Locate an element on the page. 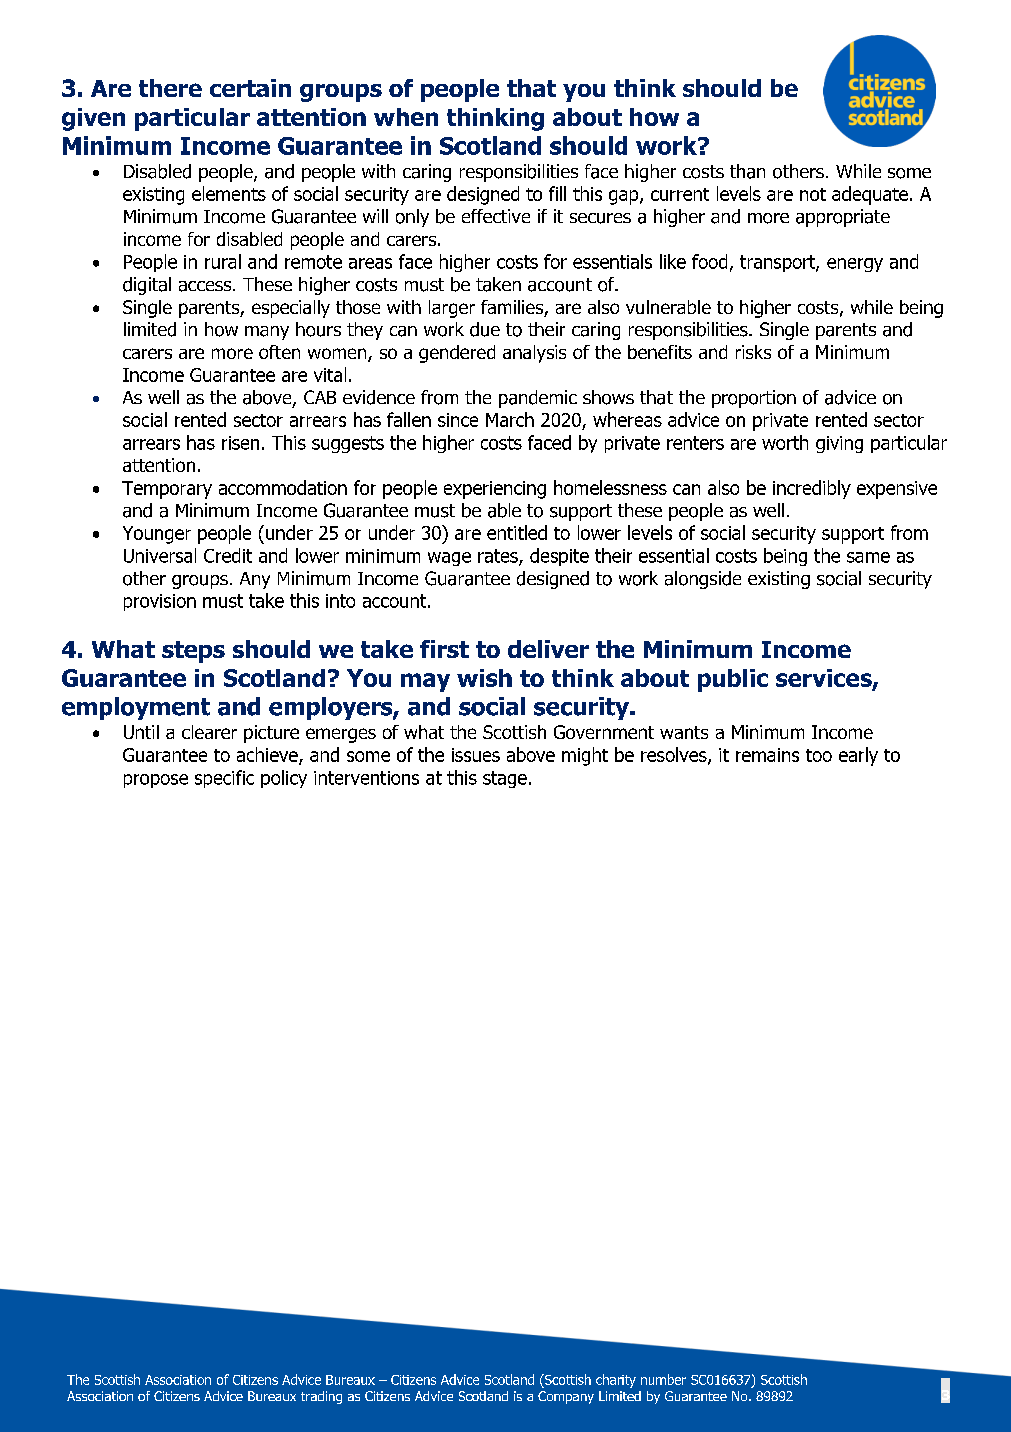 This document has width=1011, height=1432. than is located at coordinates (747, 171).
